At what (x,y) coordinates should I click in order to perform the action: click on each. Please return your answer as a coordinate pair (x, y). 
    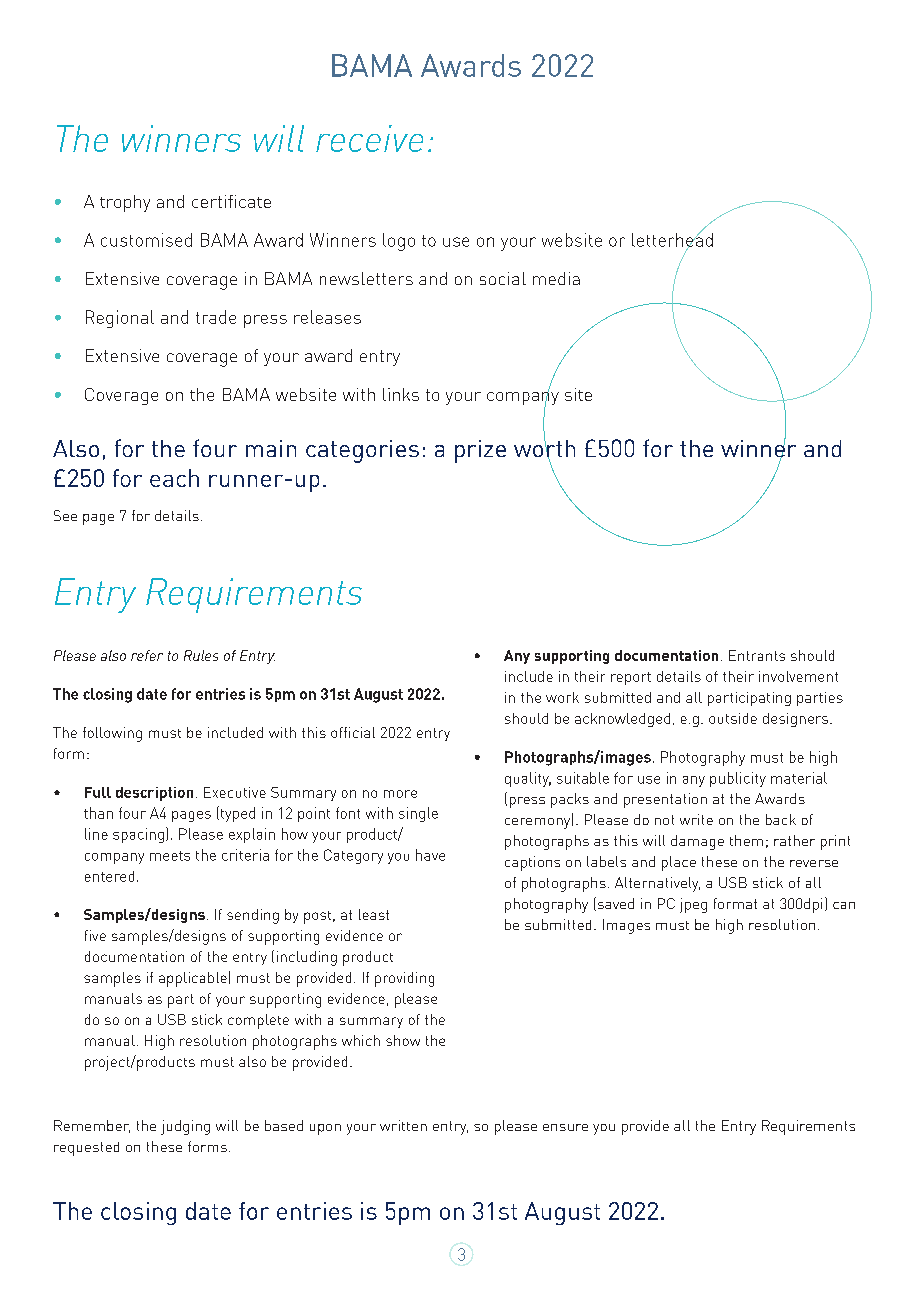
    Looking at the image, I should click on (174, 478).
